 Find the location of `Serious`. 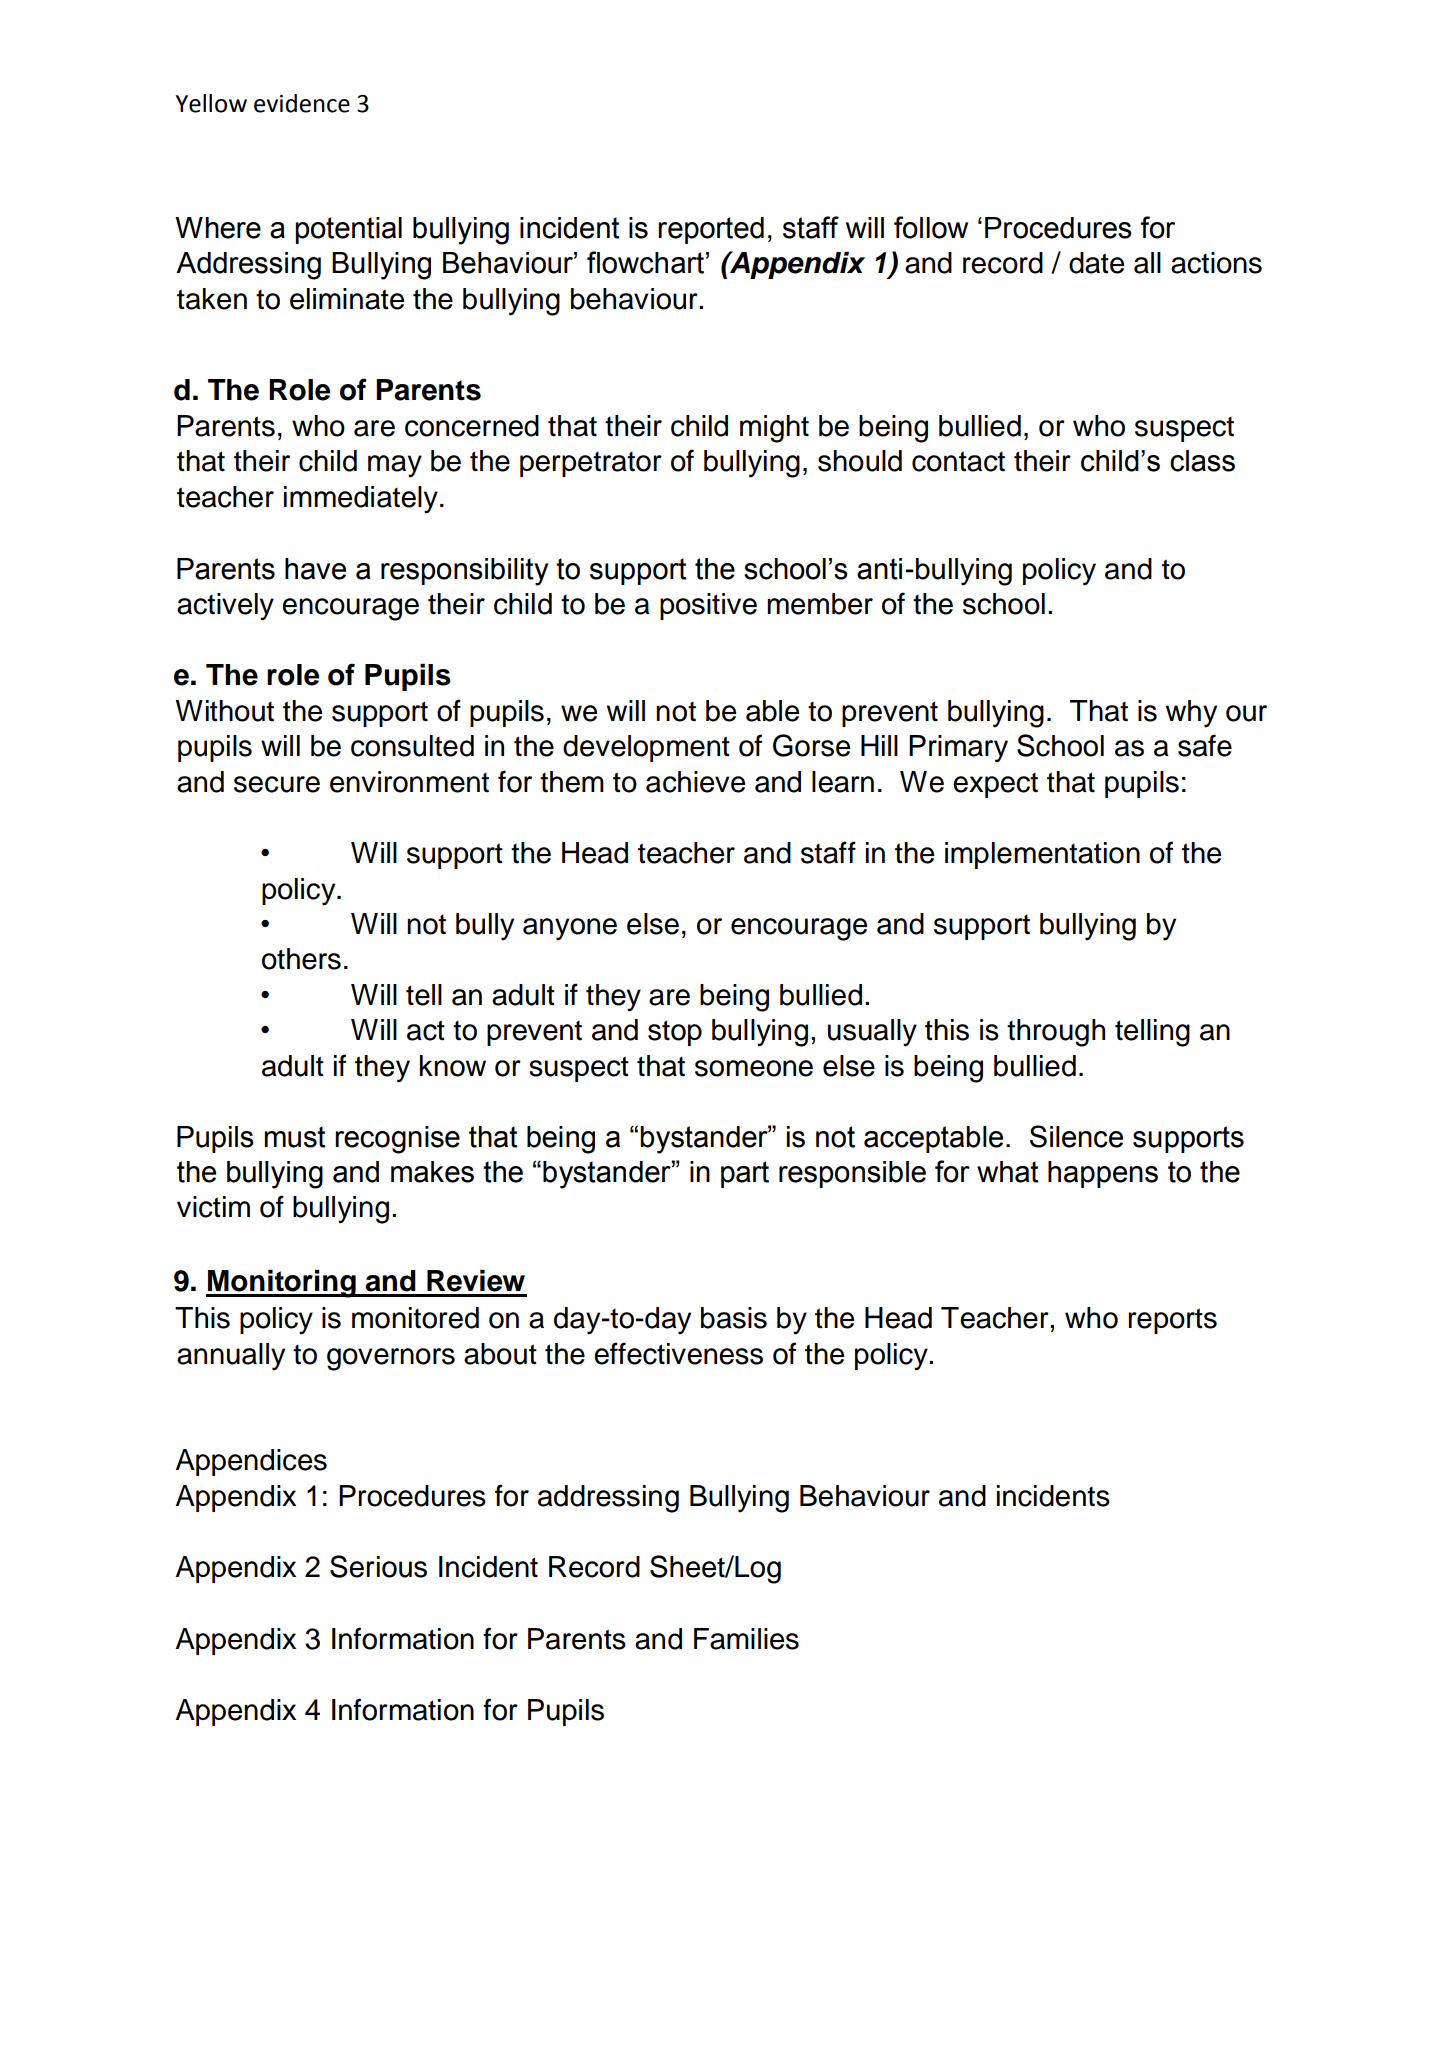

Serious is located at coordinates (378, 1566).
